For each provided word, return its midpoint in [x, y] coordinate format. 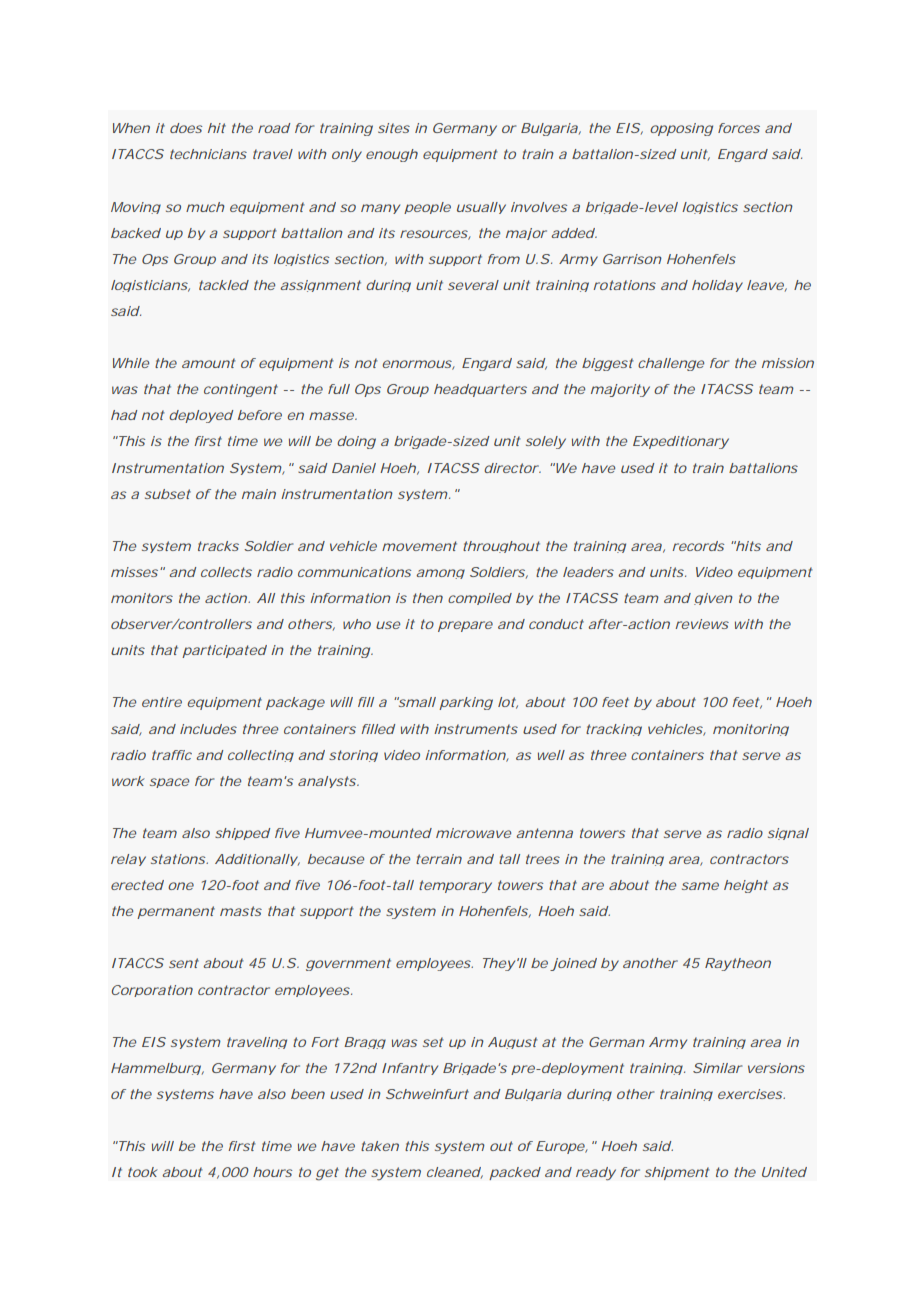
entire [162, 702]
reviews [702, 624]
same [700, 886]
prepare [465, 626]
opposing [681, 129]
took [143, 1172]
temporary [455, 886]
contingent [241, 390]
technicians [208, 154]
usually [481, 208]
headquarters [480, 390]
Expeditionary [681, 442]
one [181, 886]
